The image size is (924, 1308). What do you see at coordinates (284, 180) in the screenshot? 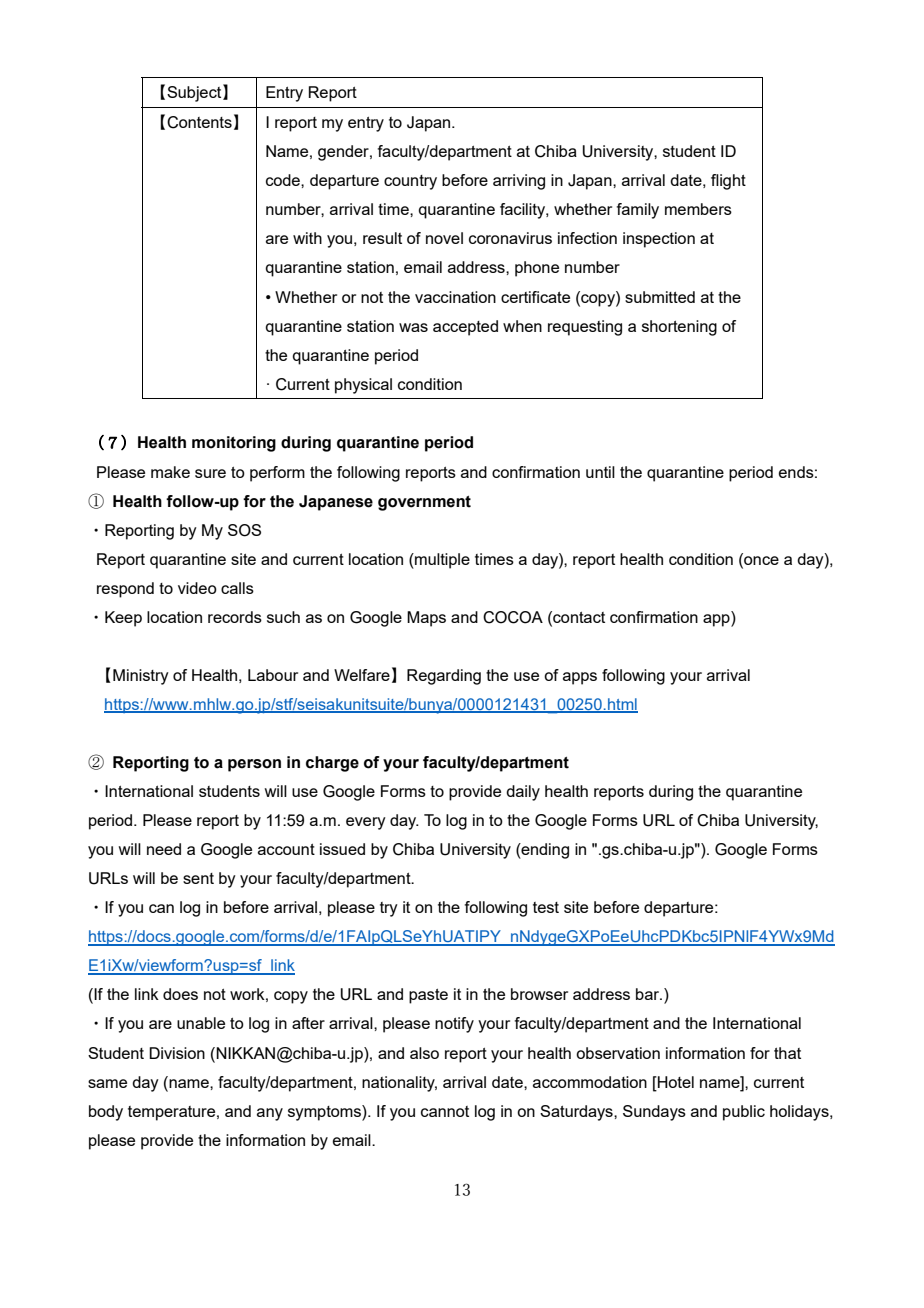
I see `code` at bounding box center [284, 180].
